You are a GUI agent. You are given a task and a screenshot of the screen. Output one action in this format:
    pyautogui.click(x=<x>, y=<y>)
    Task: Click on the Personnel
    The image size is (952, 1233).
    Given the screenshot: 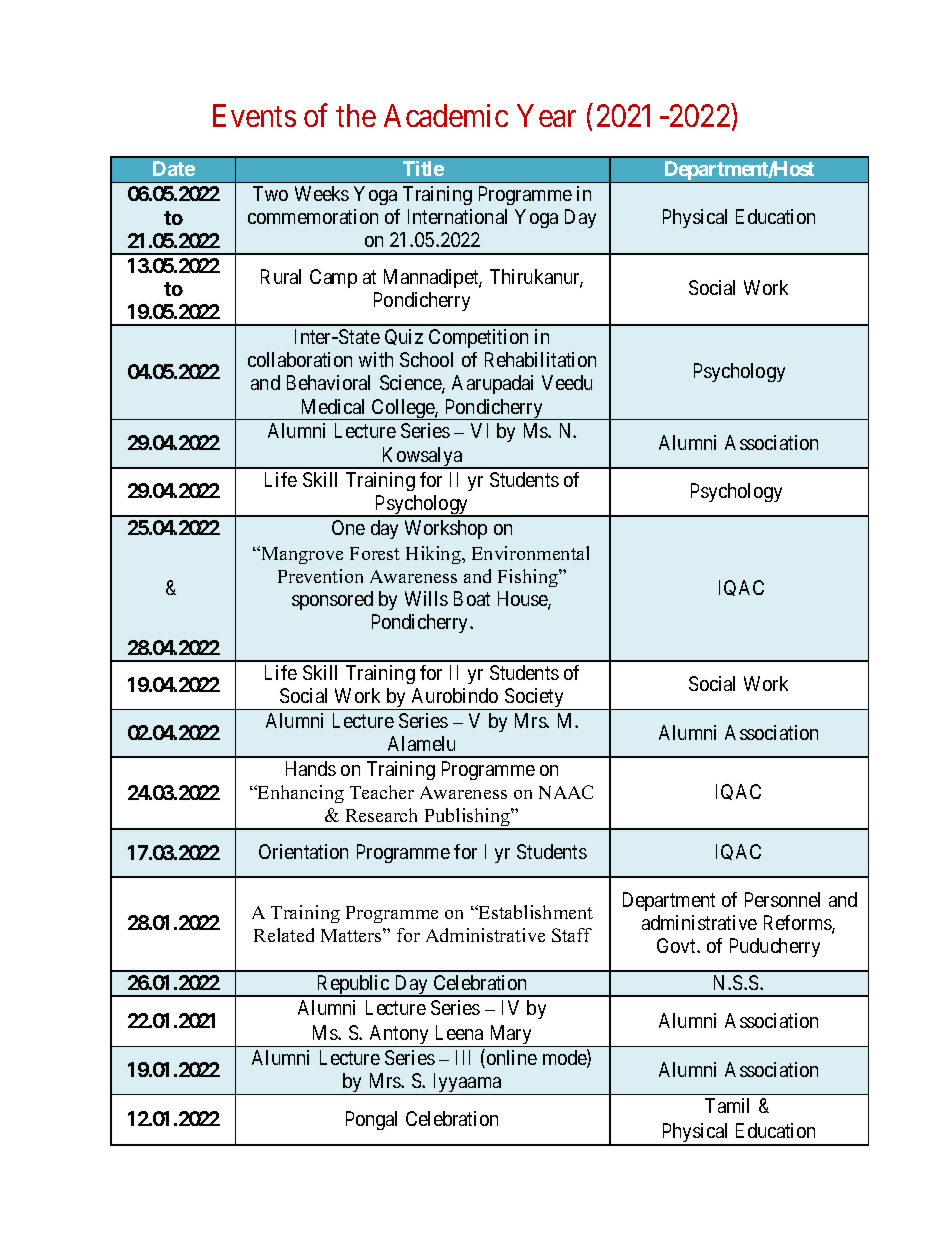 What is the action you would take?
    pyautogui.click(x=782, y=899)
